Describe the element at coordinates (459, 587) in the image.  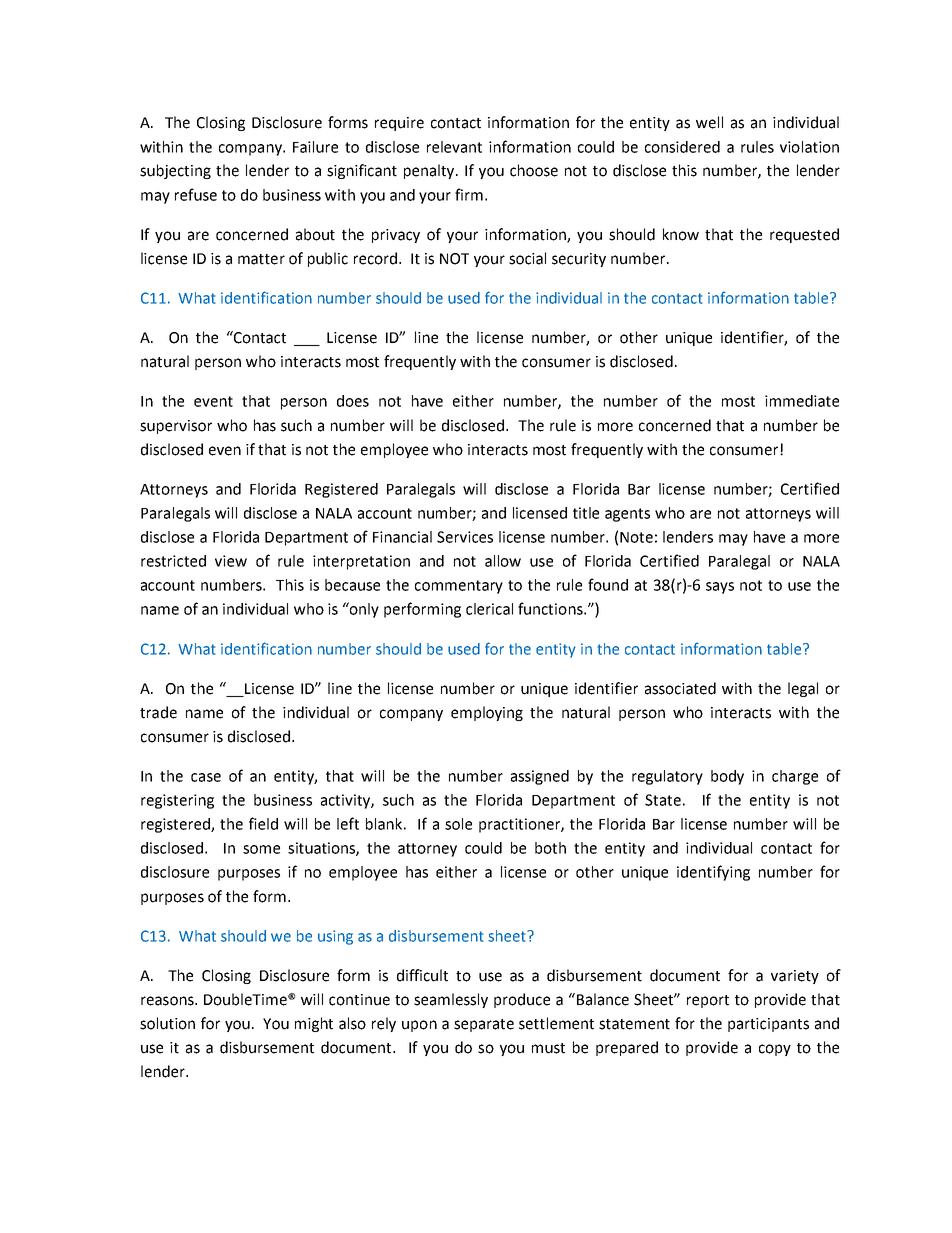
I see `commentary` at that location.
